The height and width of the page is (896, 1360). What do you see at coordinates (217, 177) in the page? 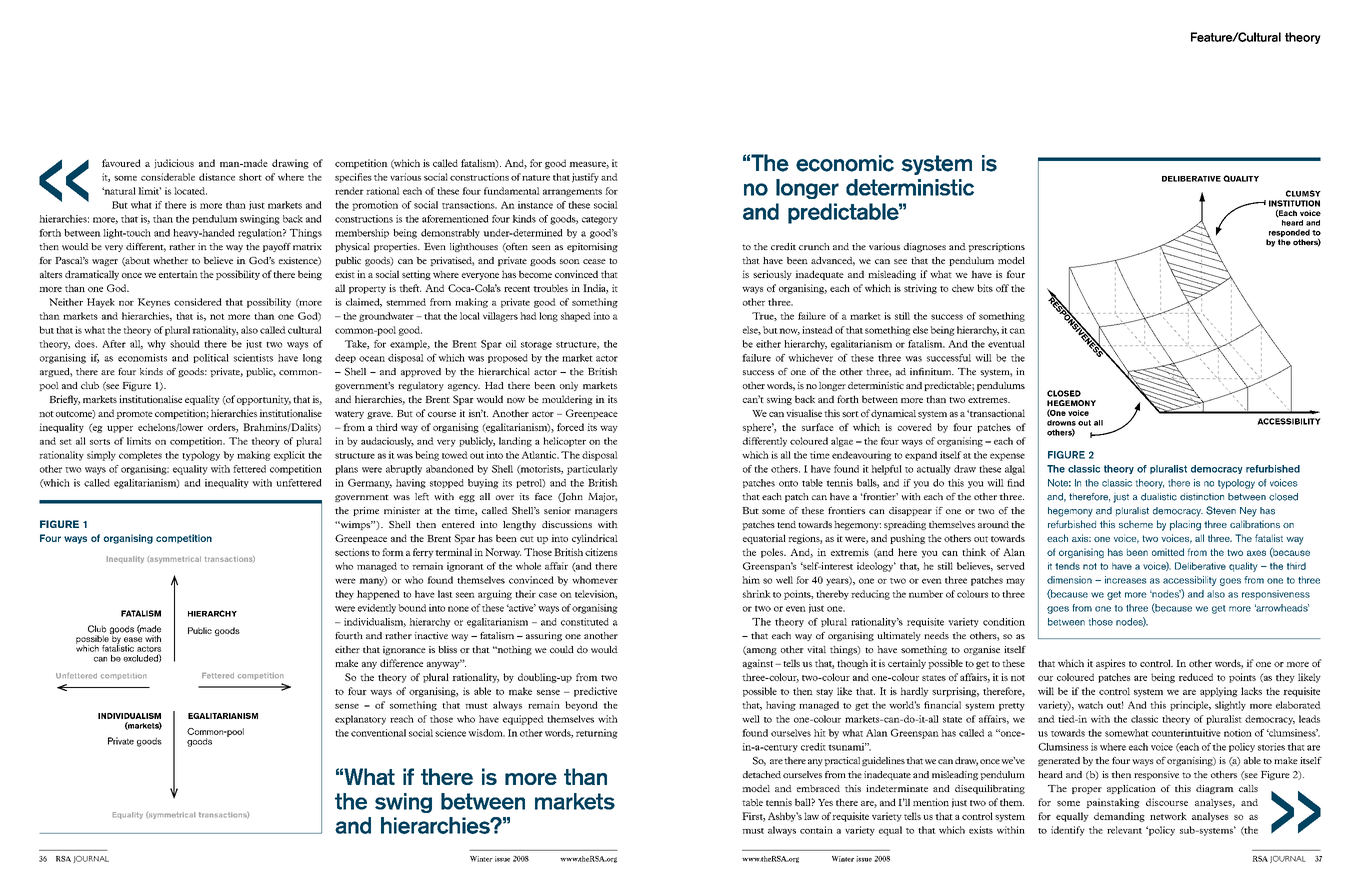
I see `distance` at bounding box center [217, 177].
